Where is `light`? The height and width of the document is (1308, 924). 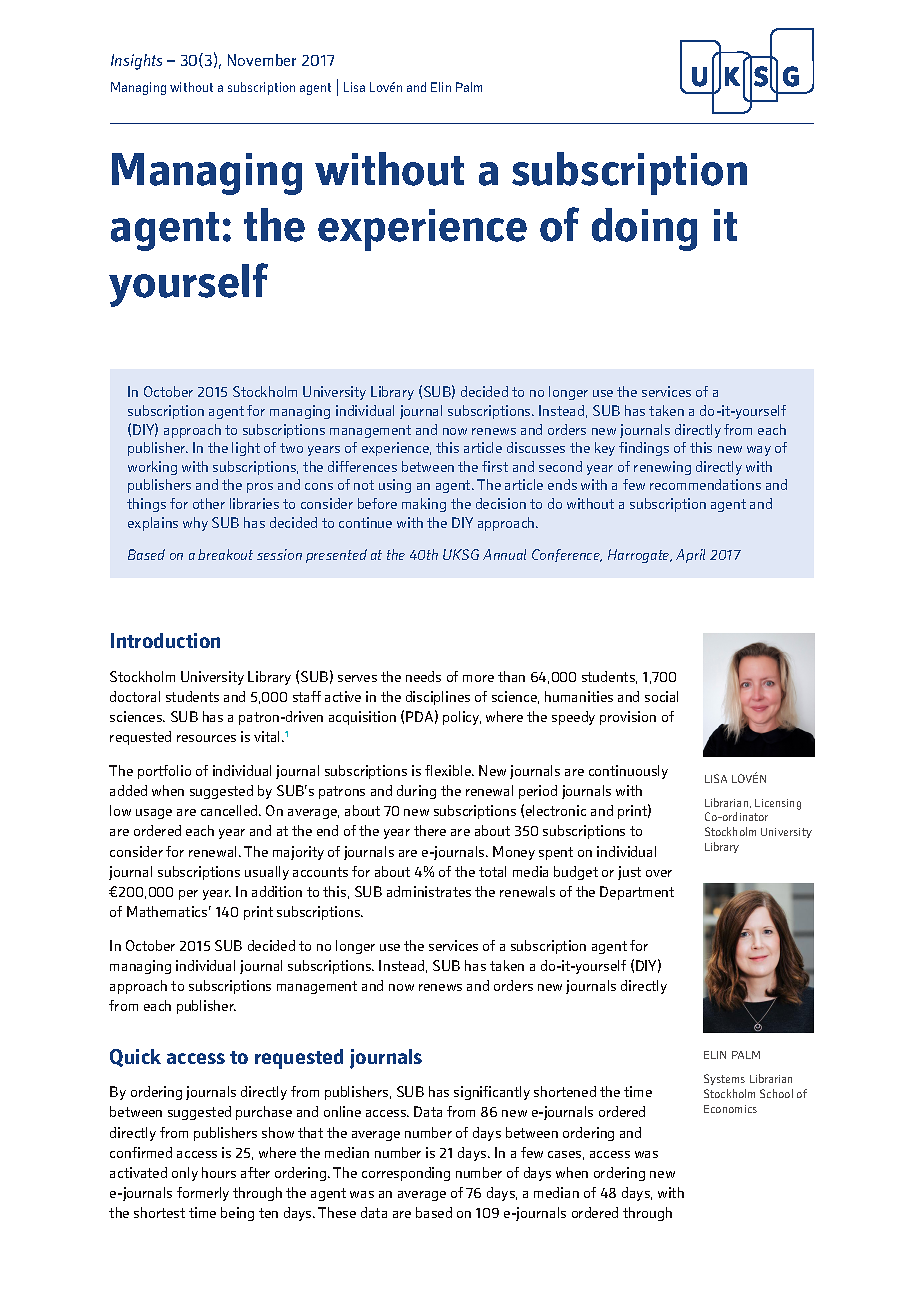 light is located at coordinates (246, 449).
